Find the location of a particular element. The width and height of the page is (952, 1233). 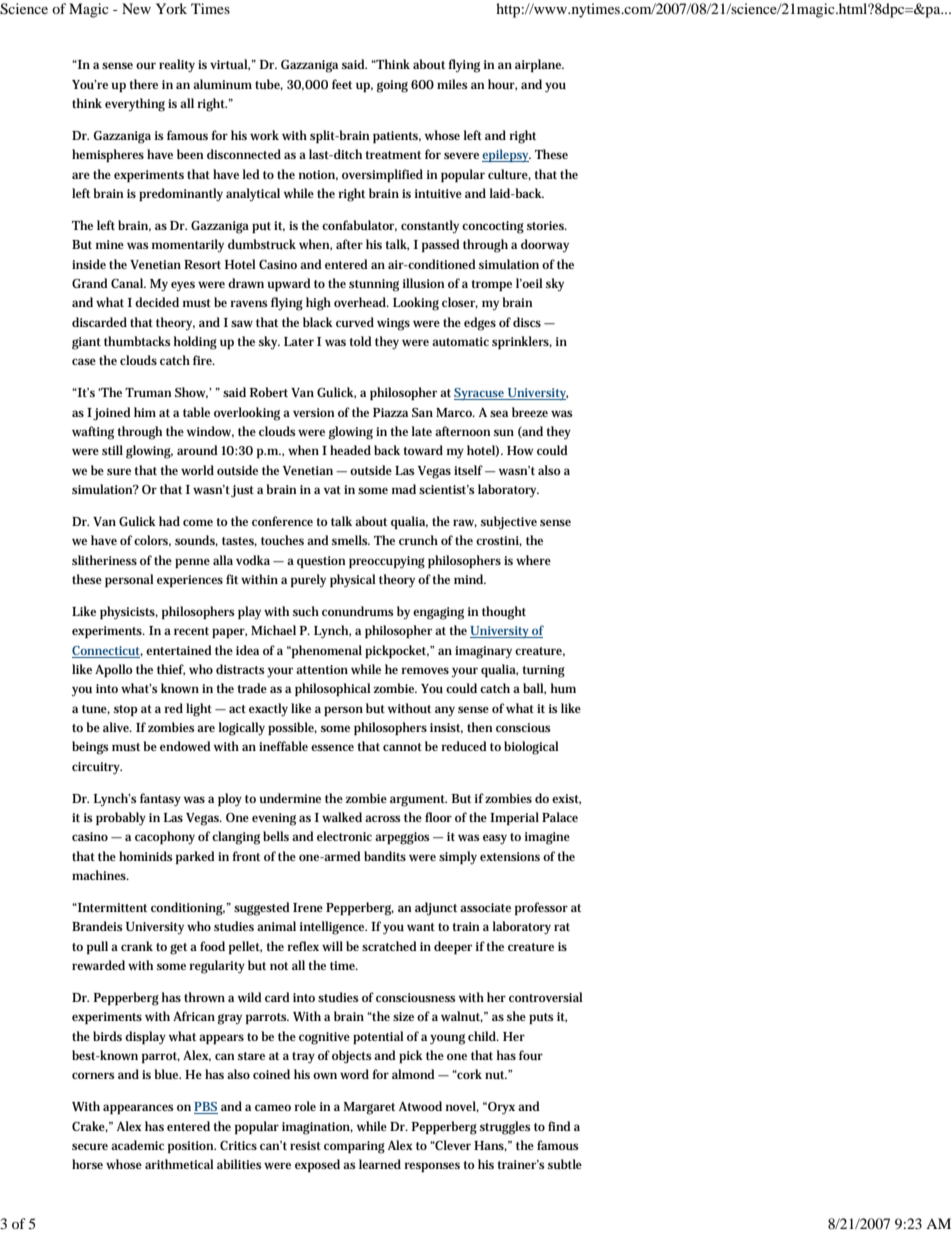

physicists is located at coordinates (129, 613).
